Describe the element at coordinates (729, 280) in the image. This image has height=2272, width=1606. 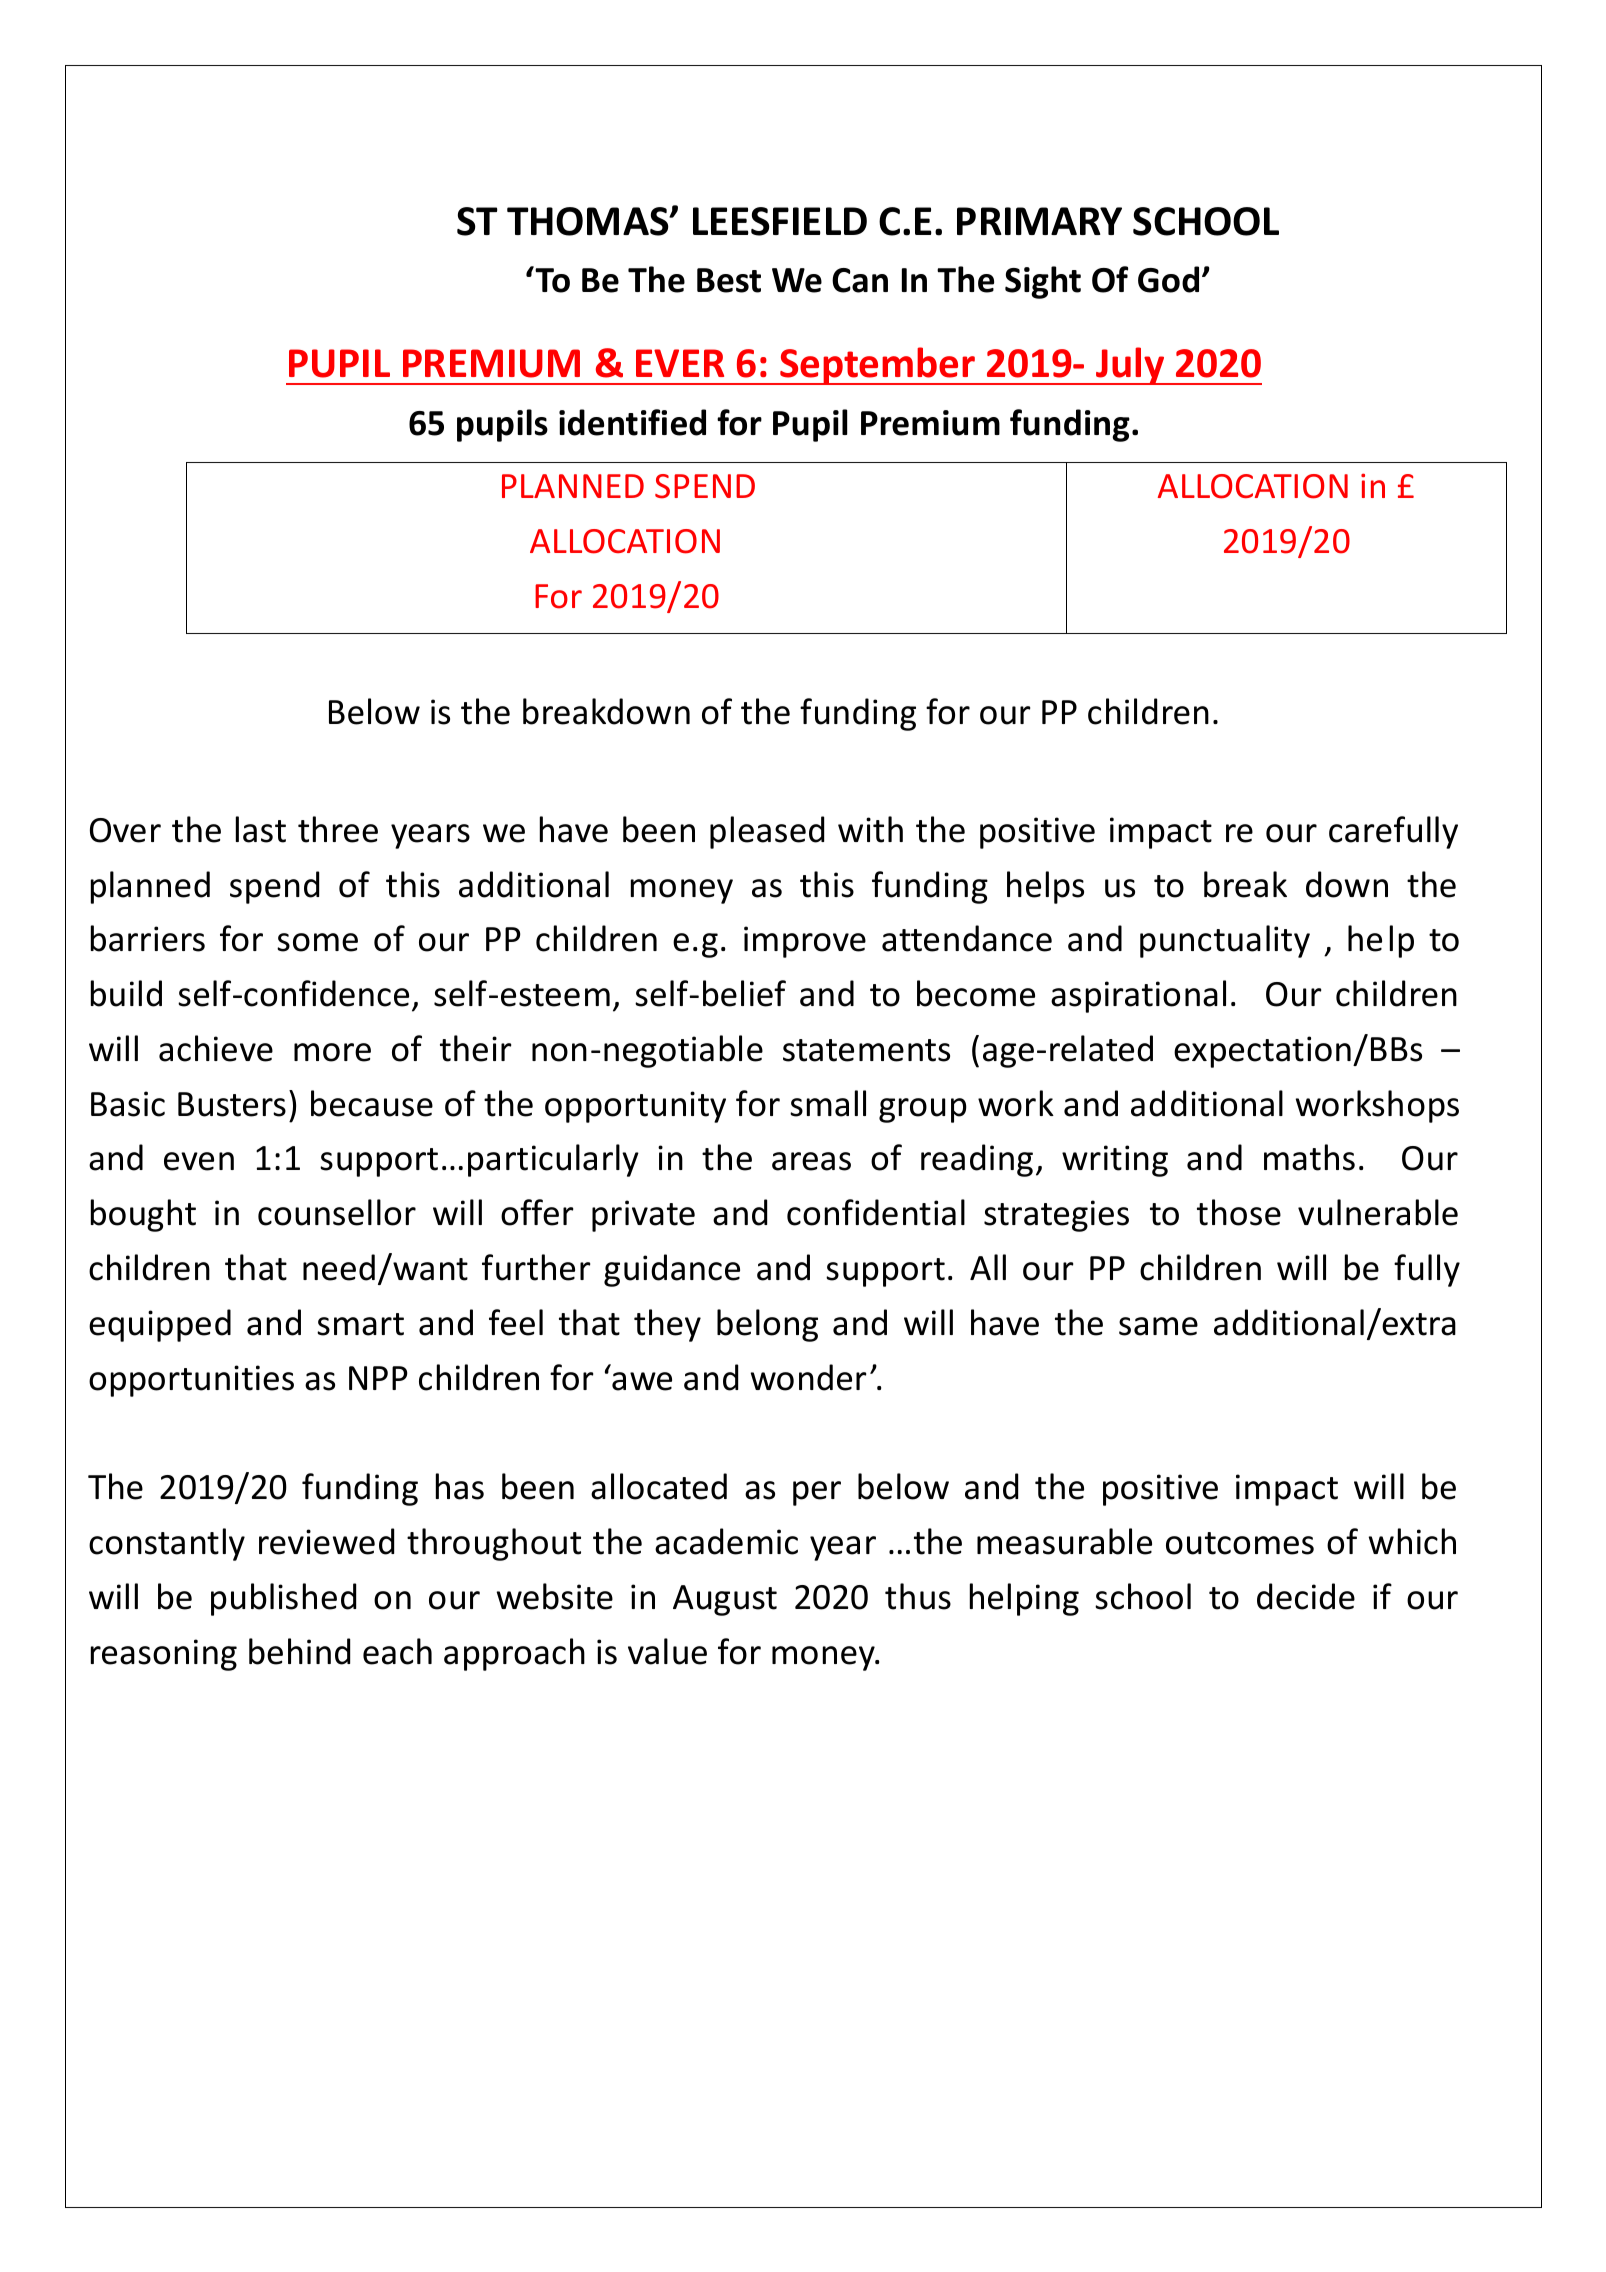
I see `Best` at that location.
